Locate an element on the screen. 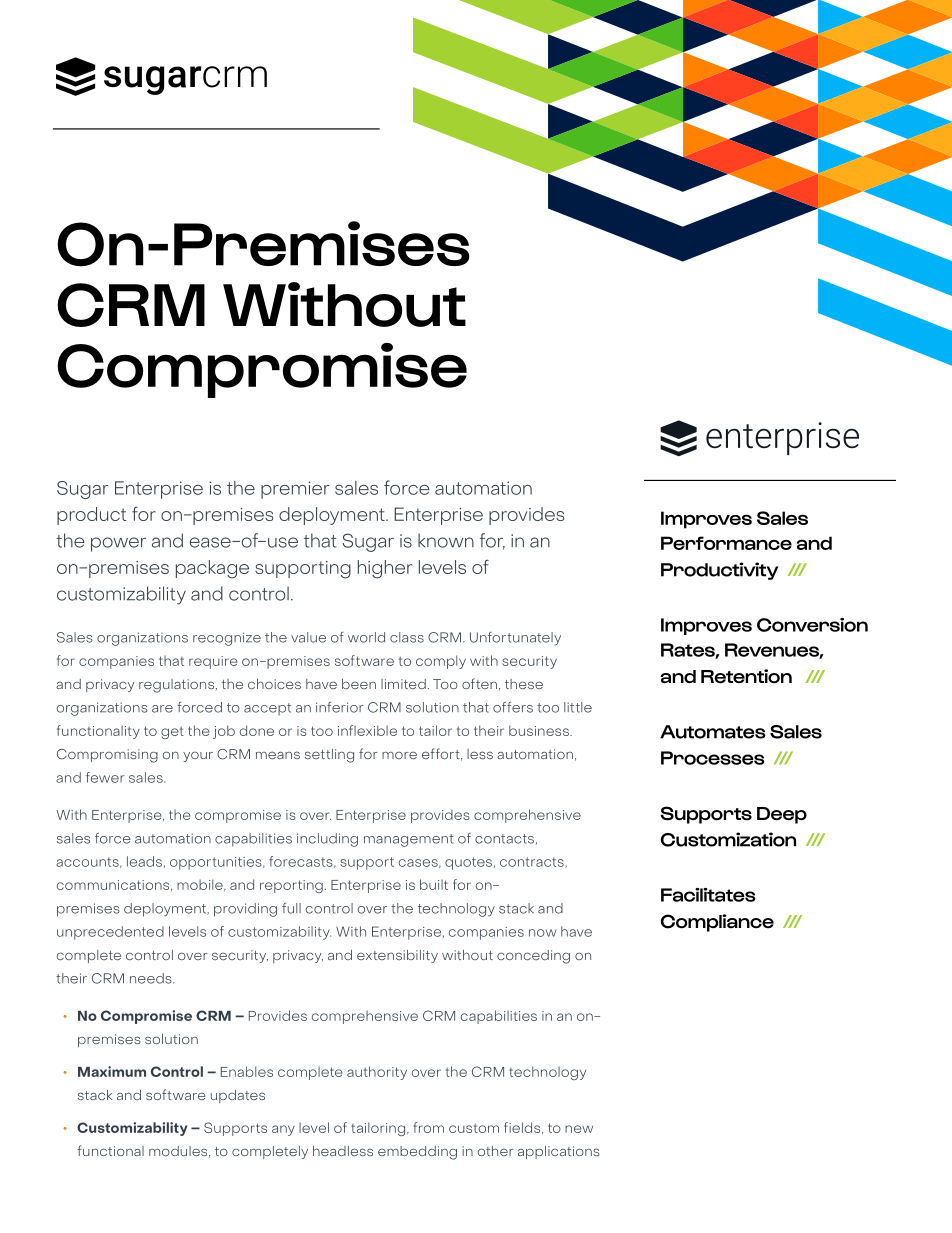  Automates is located at coordinates (713, 732).
